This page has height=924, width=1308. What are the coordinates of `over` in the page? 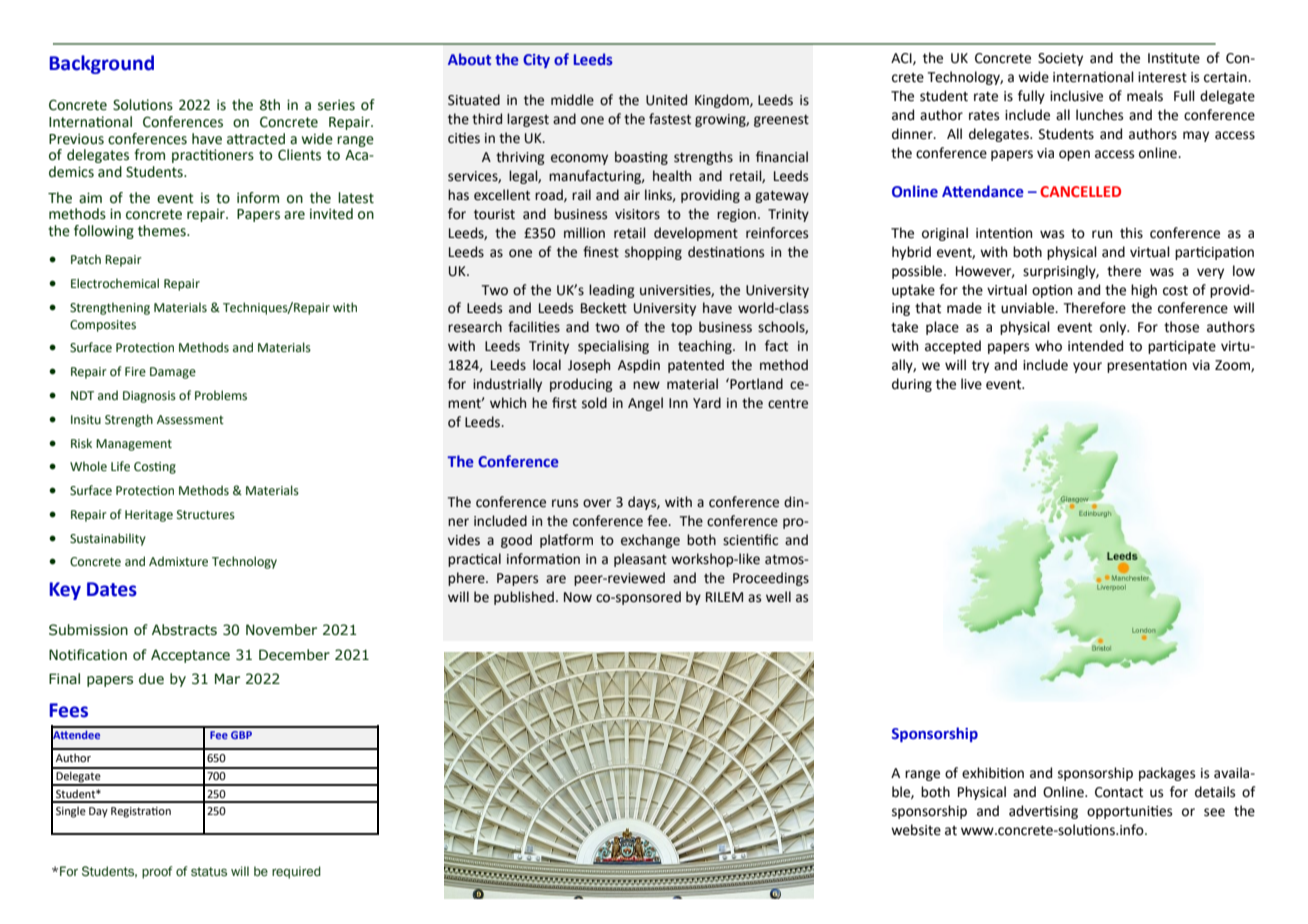 It's located at (597, 503).
